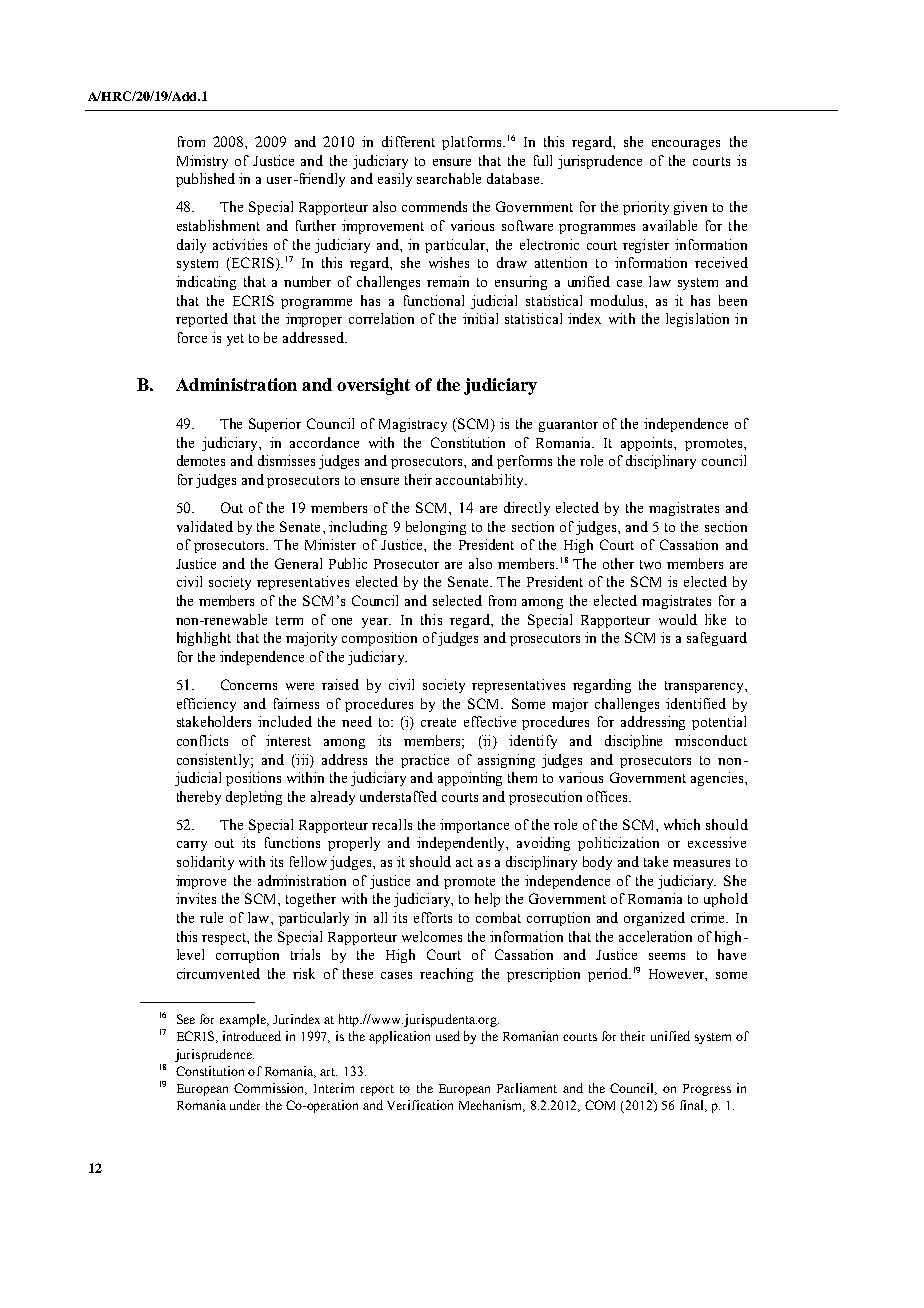  I want to click on term, so click(289, 620).
